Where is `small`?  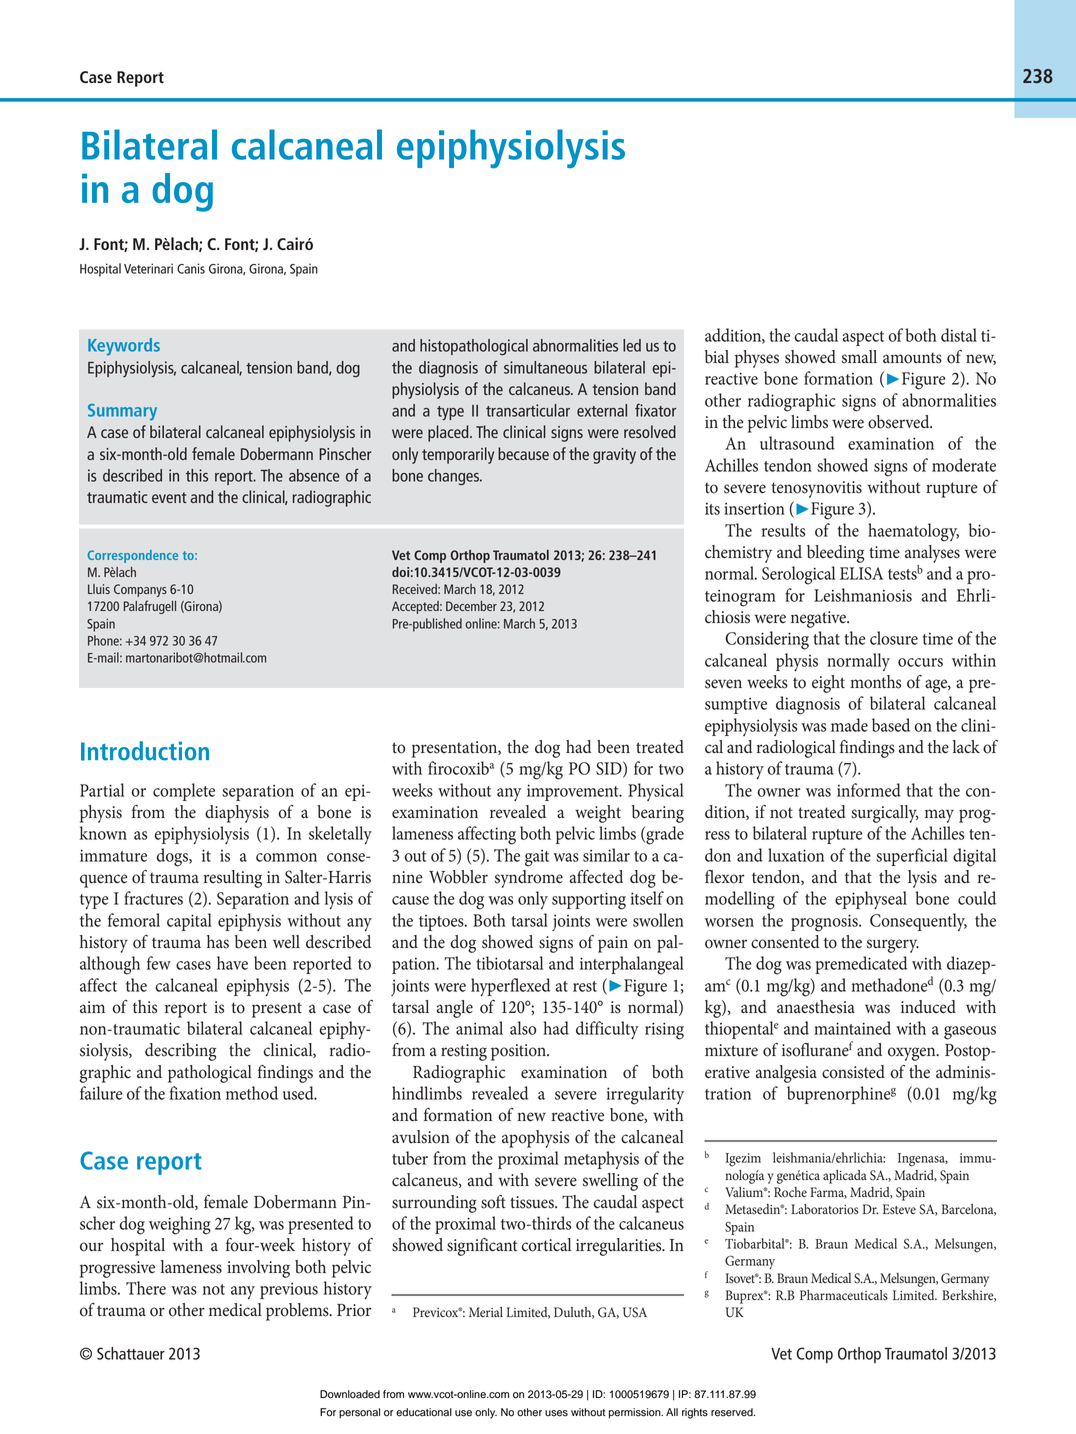
small is located at coordinates (859, 357).
